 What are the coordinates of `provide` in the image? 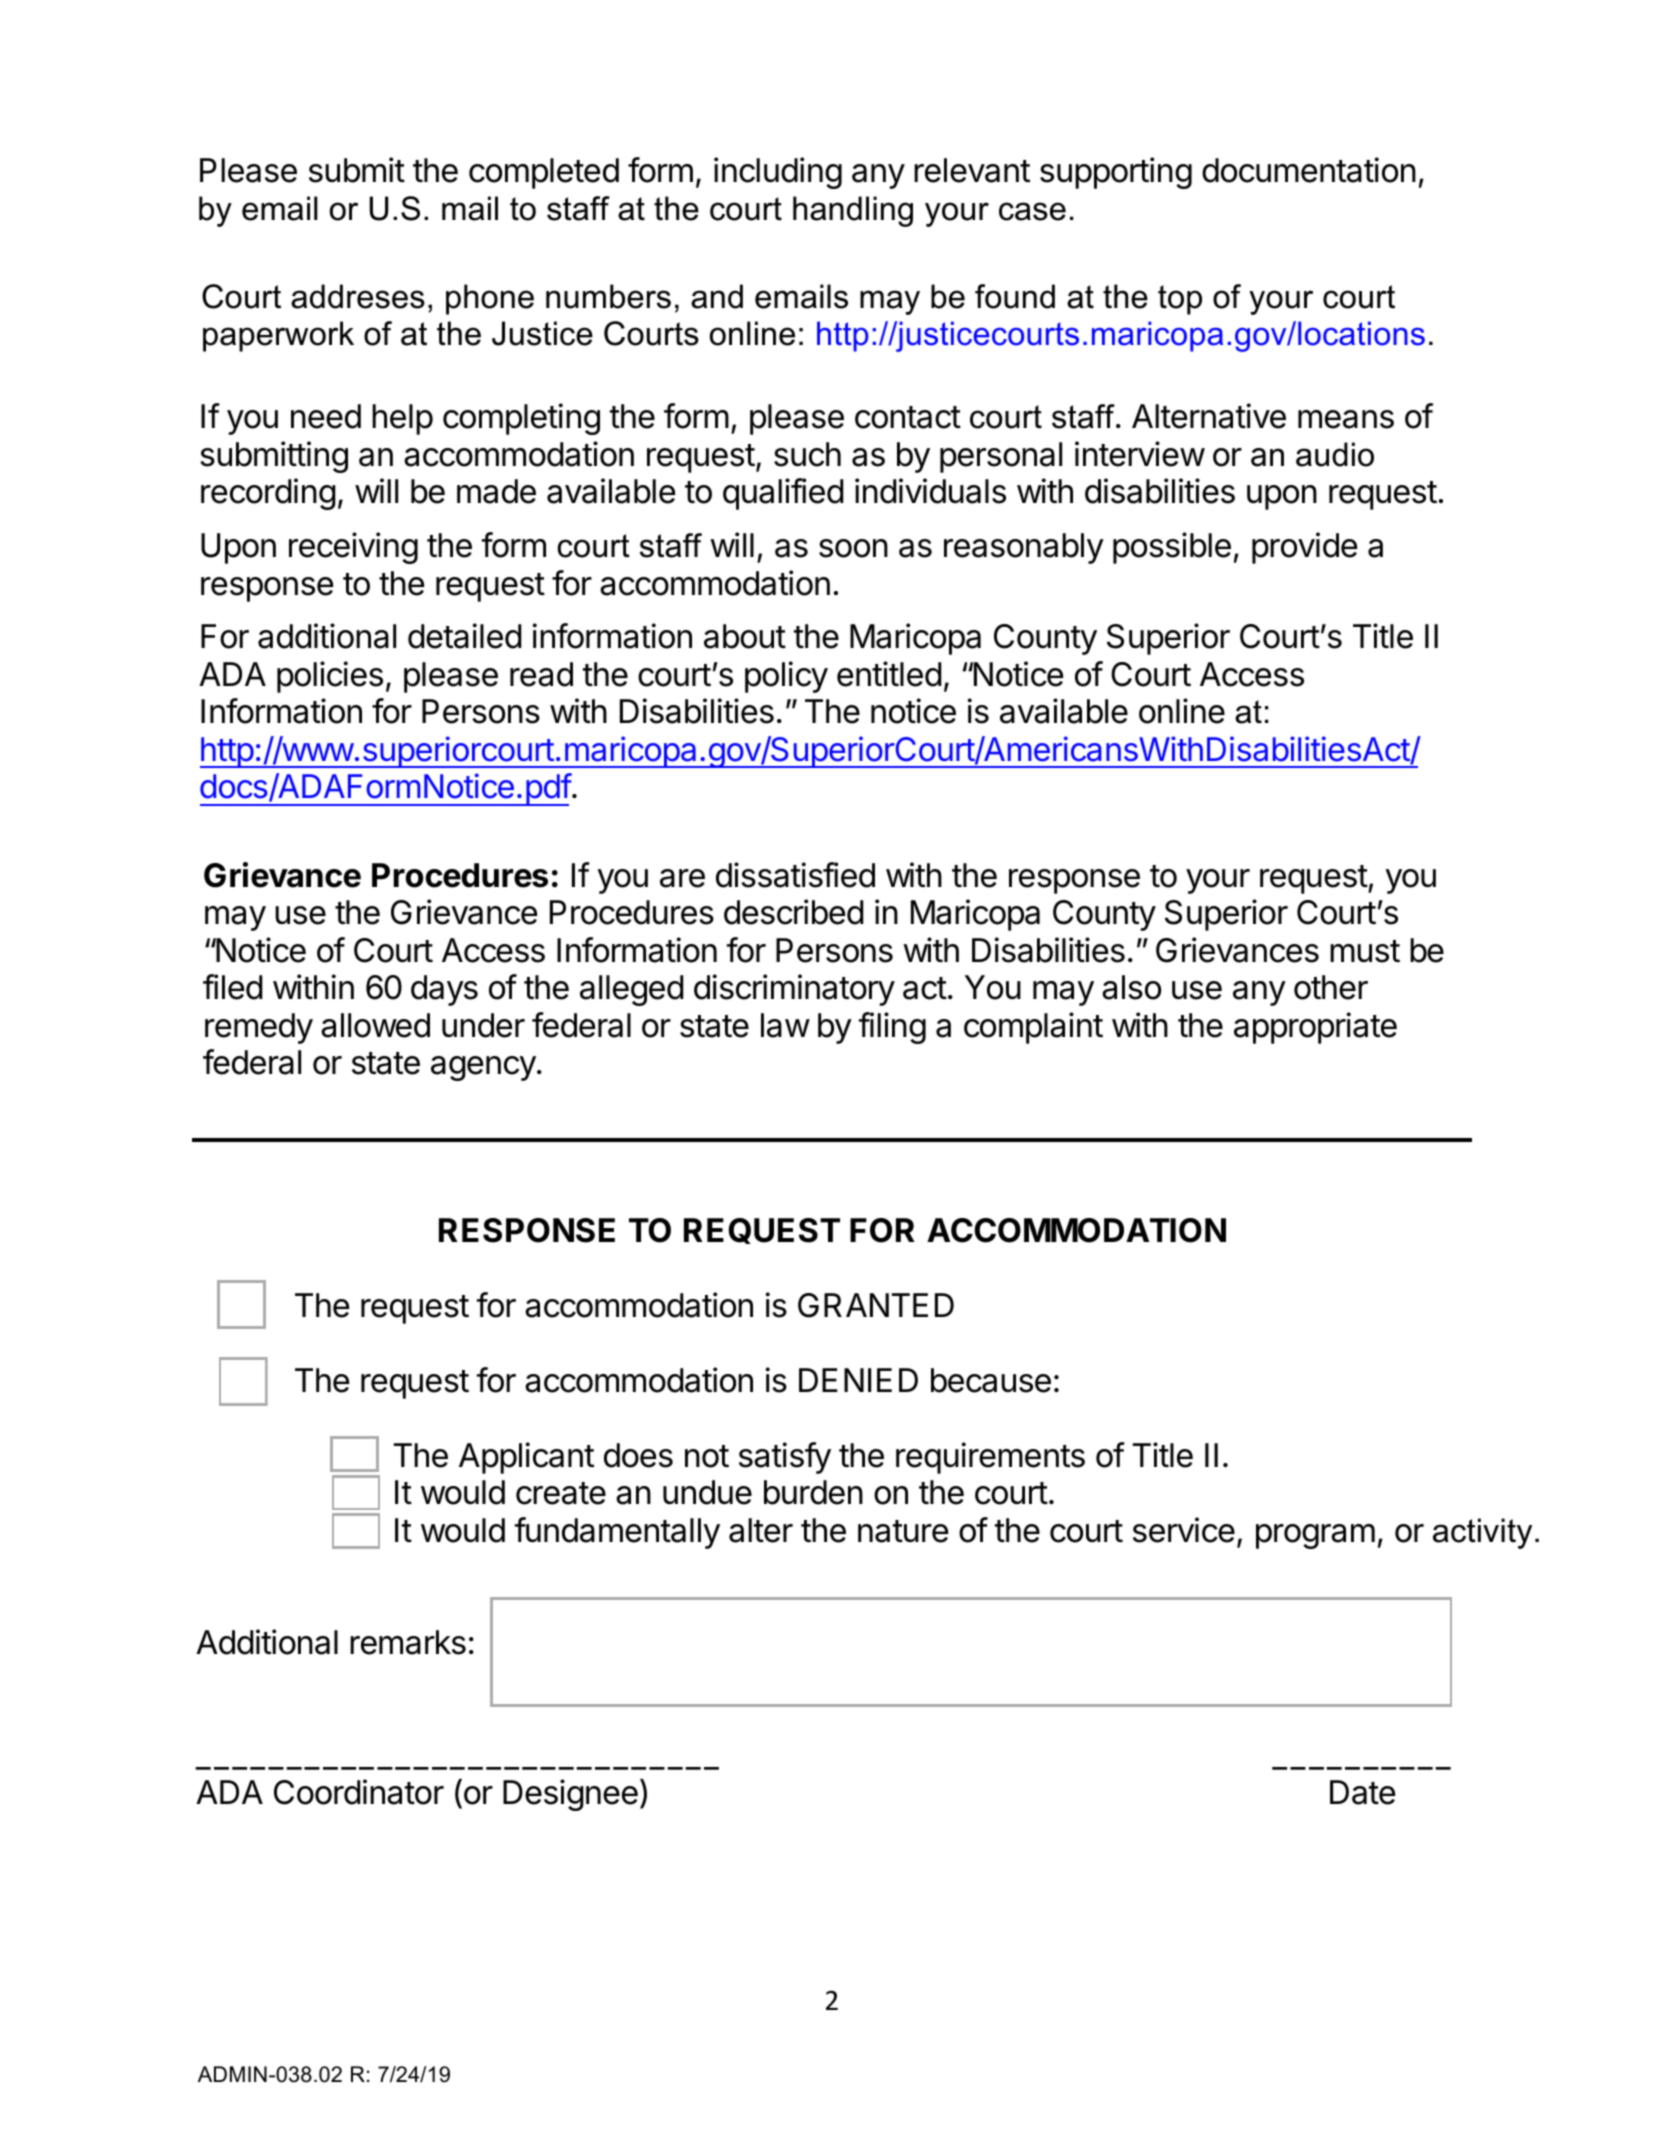 It's located at (1304, 548).
